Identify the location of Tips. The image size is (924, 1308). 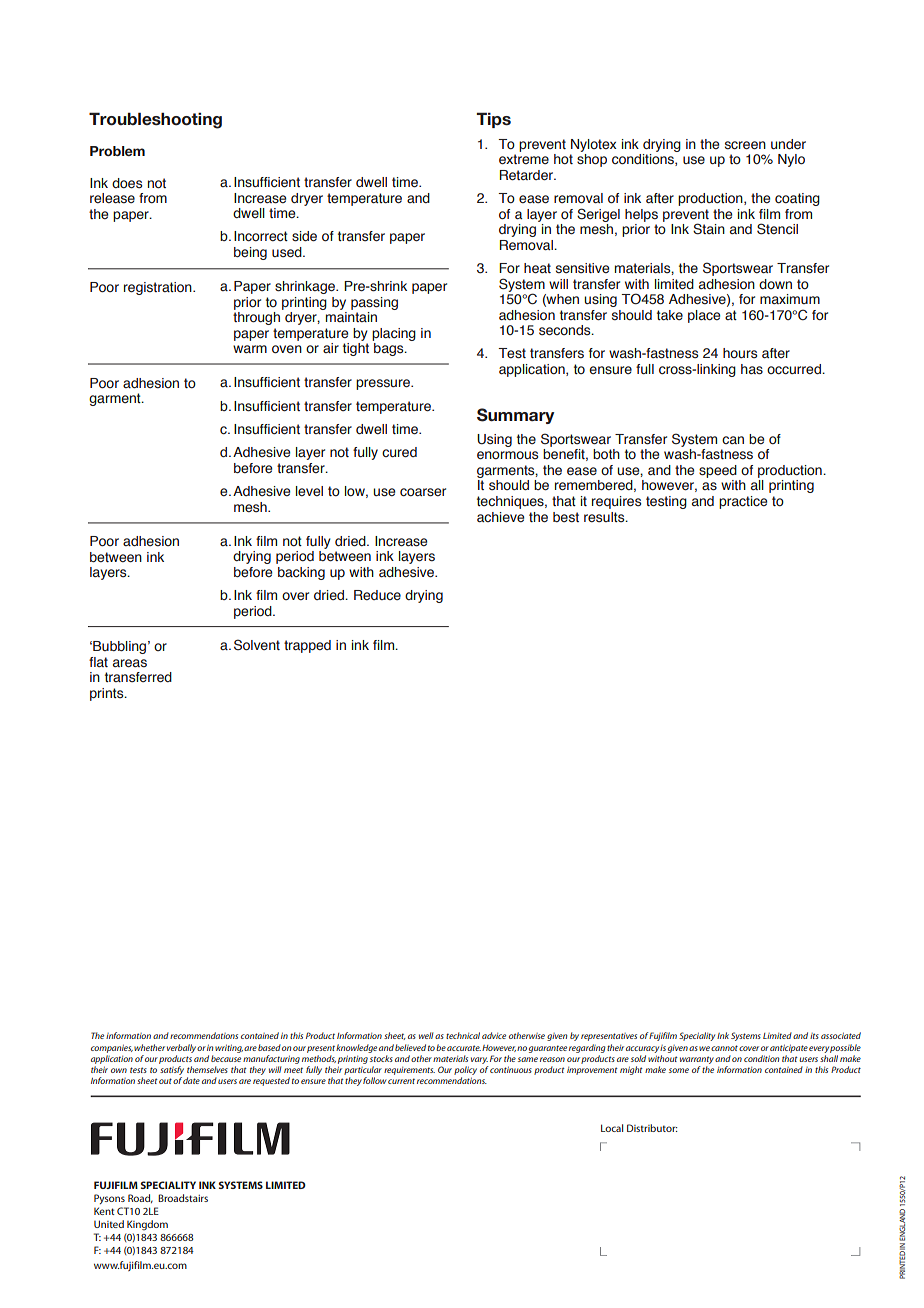
(493, 120).
